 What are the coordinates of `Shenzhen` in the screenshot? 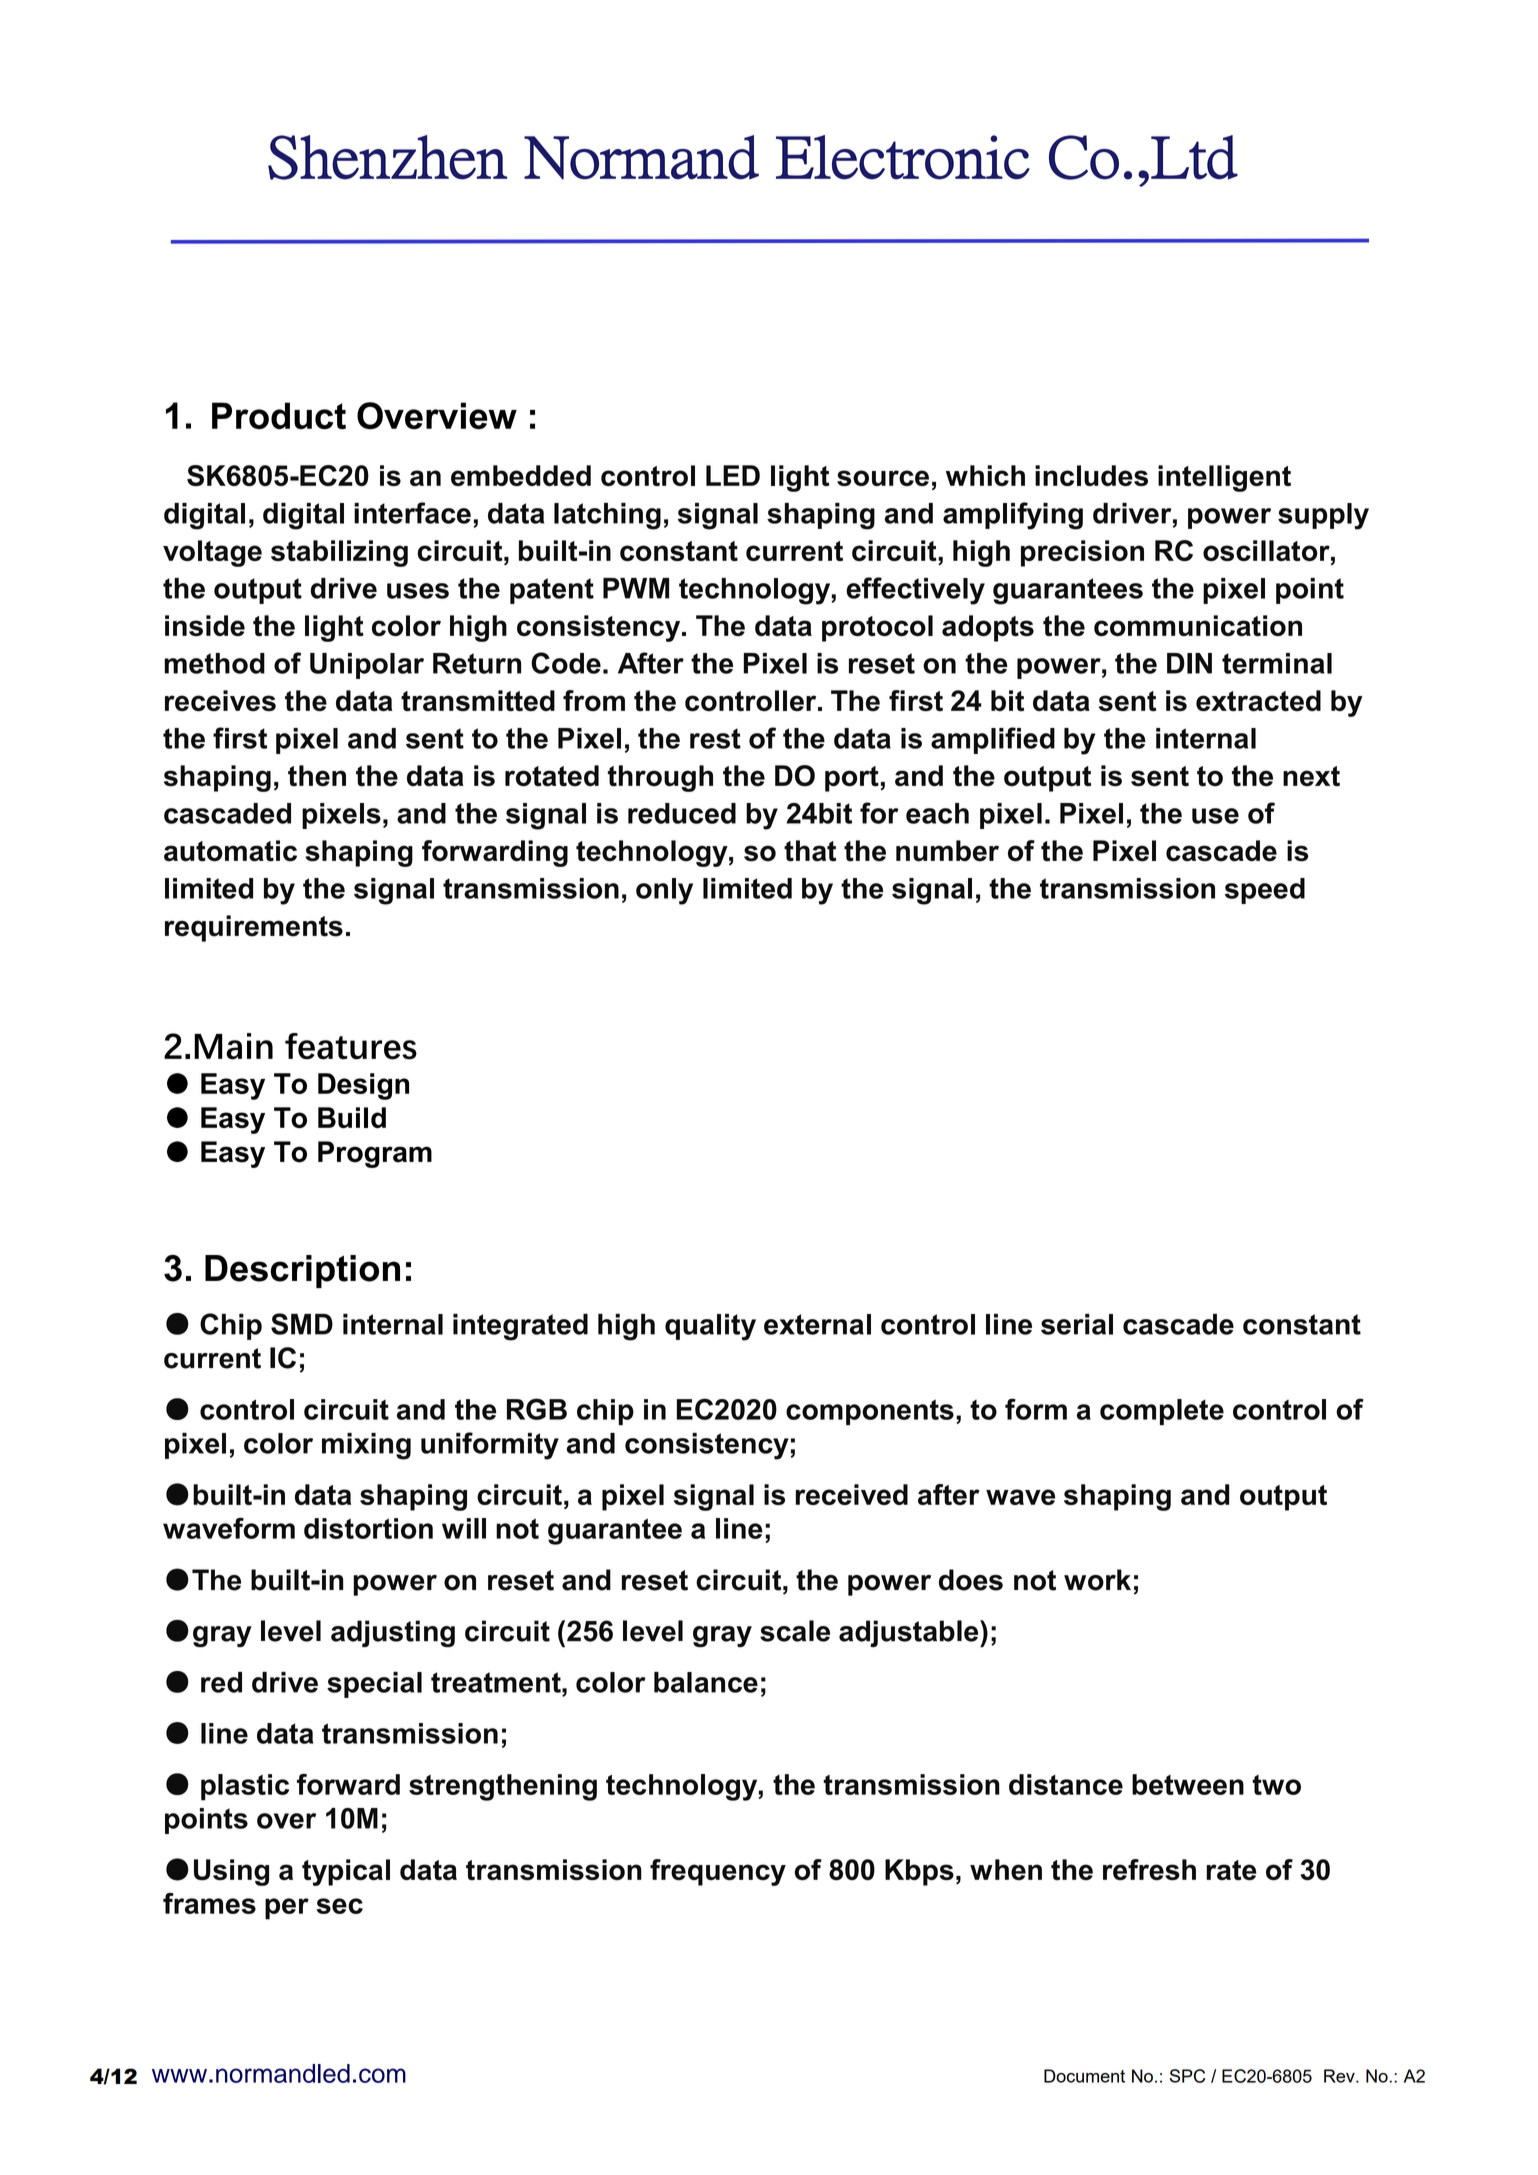 It's located at (387, 157).
